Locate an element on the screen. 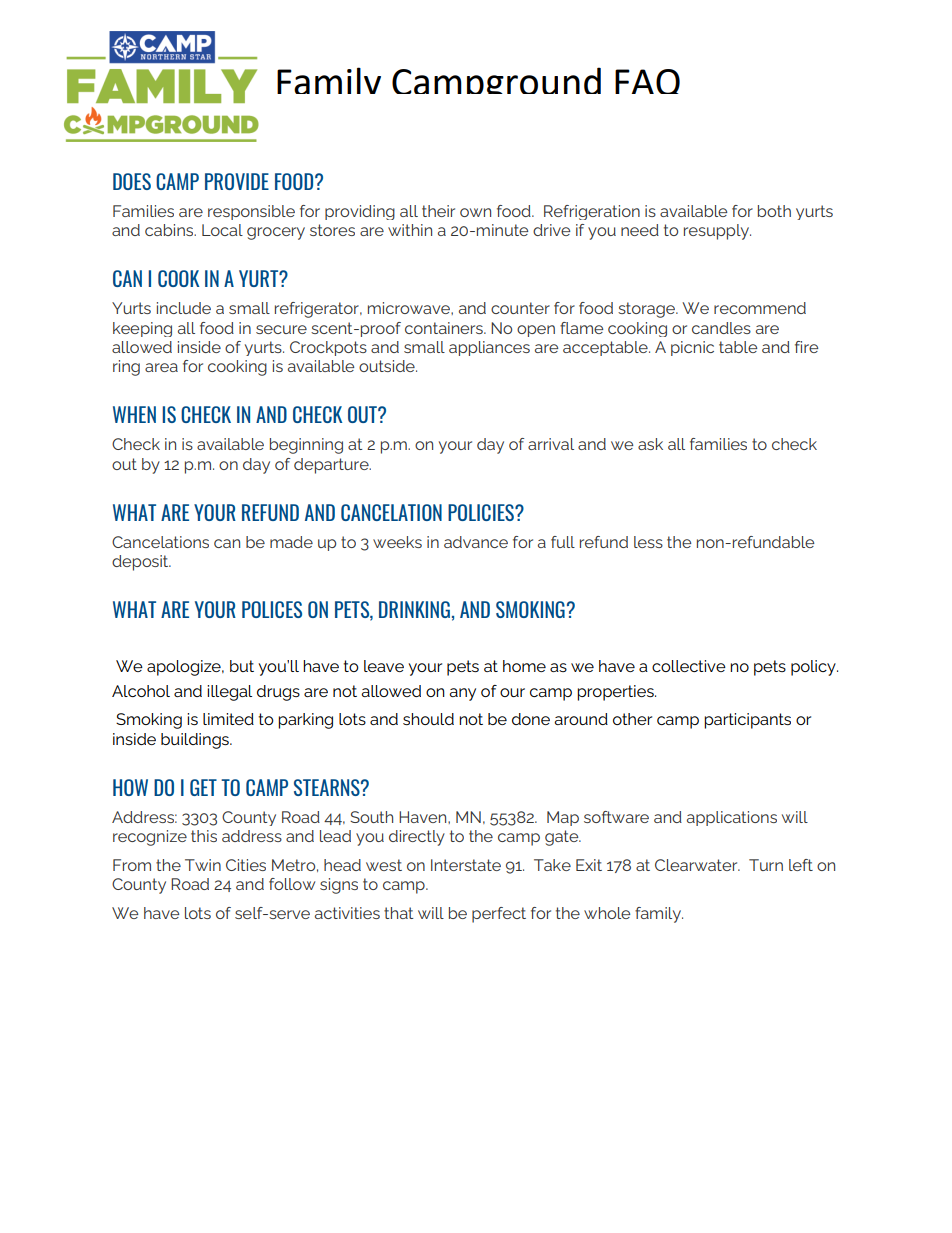 The width and height of the screenshot is (952, 1233). less is located at coordinates (648, 542).
